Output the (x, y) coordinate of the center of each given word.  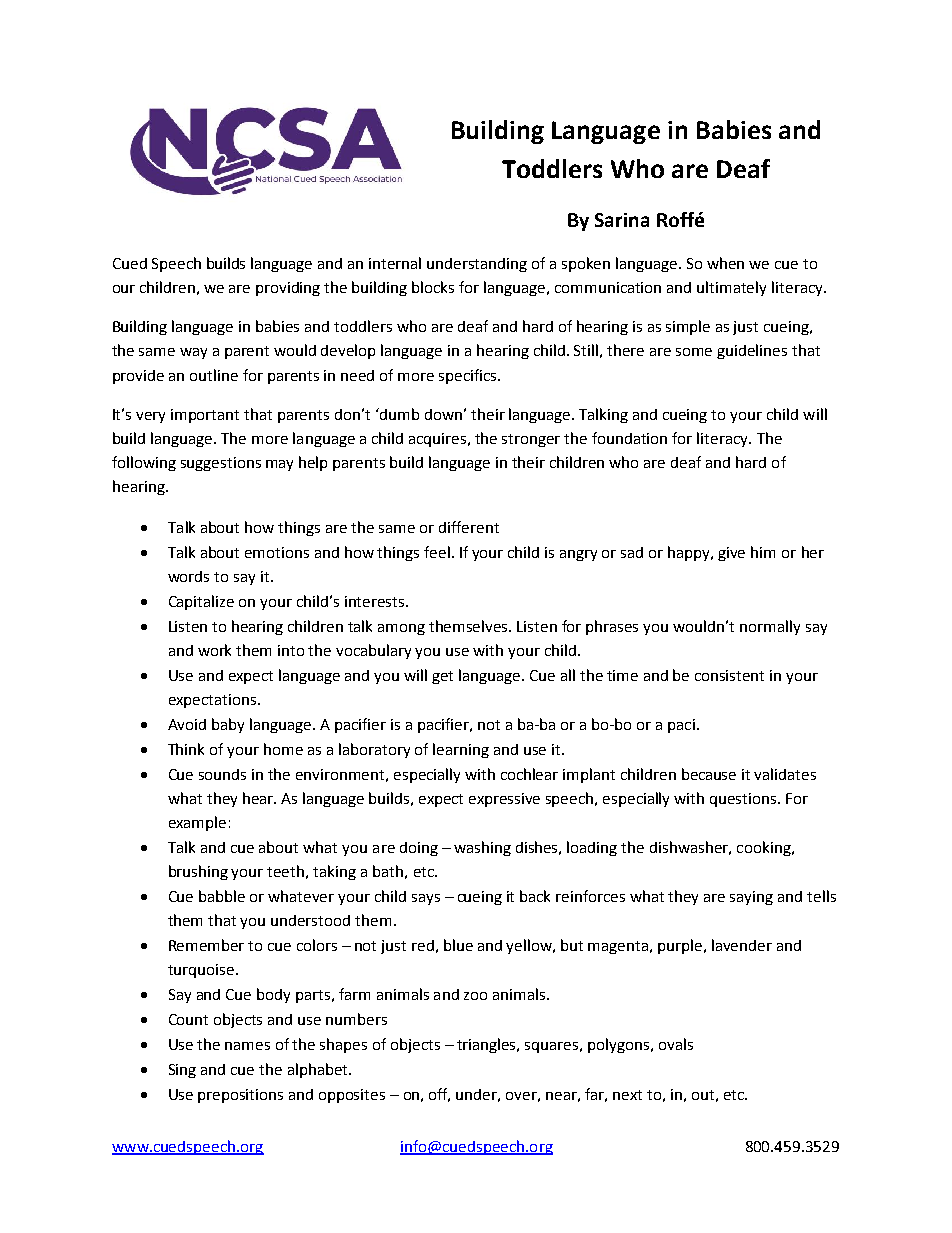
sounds (222, 774)
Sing (182, 1071)
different (469, 527)
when (725, 263)
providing (288, 289)
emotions (277, 552)
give (731, 554)
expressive (504, 800)
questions (744, 800)
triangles (488, 1045)
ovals (676, 1044)
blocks (433, 287)
